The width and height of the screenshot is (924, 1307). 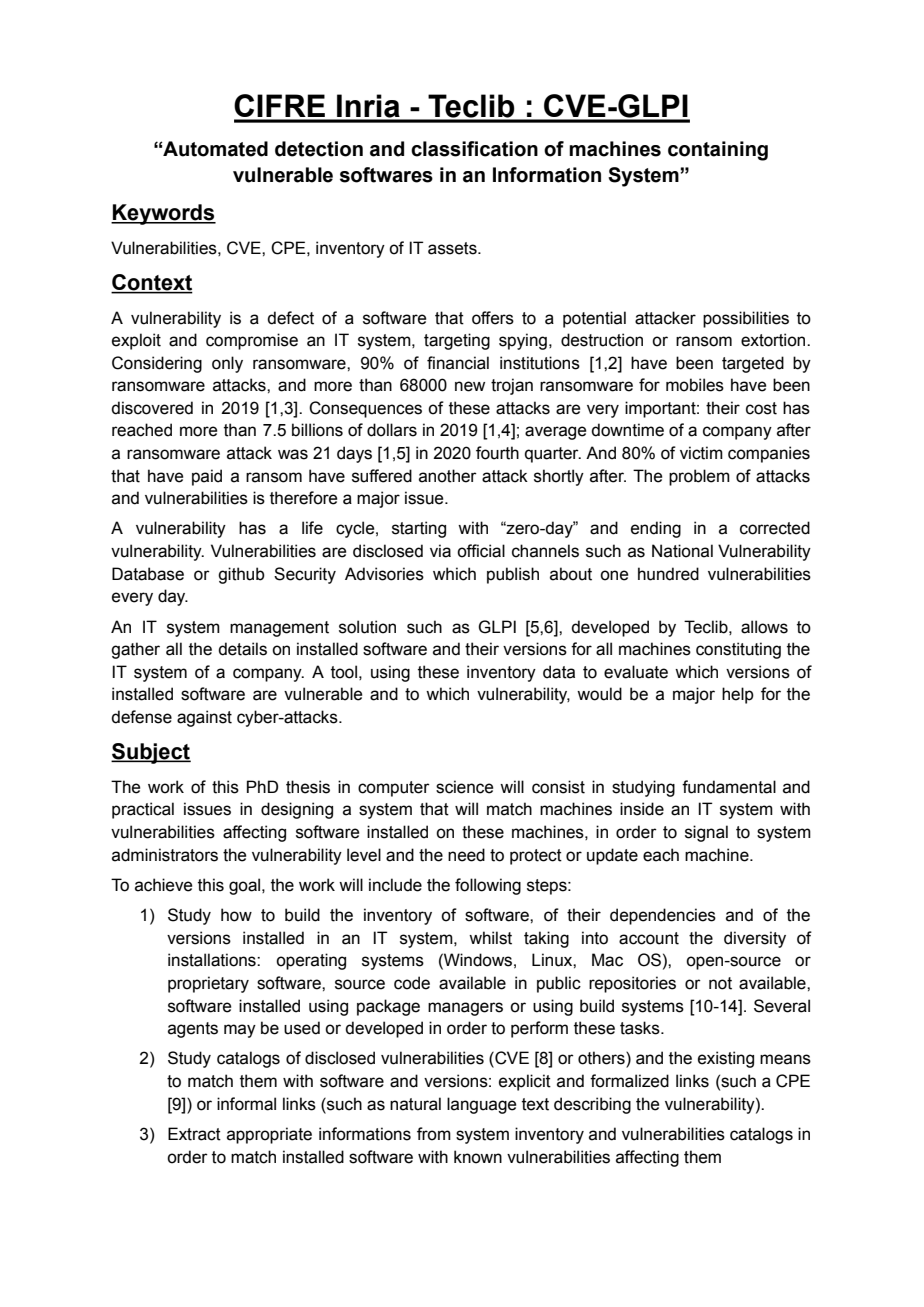 What do you see at coordinates (464, 787) in the screenshot?
I see `science` at bounding box center [464, 787].
